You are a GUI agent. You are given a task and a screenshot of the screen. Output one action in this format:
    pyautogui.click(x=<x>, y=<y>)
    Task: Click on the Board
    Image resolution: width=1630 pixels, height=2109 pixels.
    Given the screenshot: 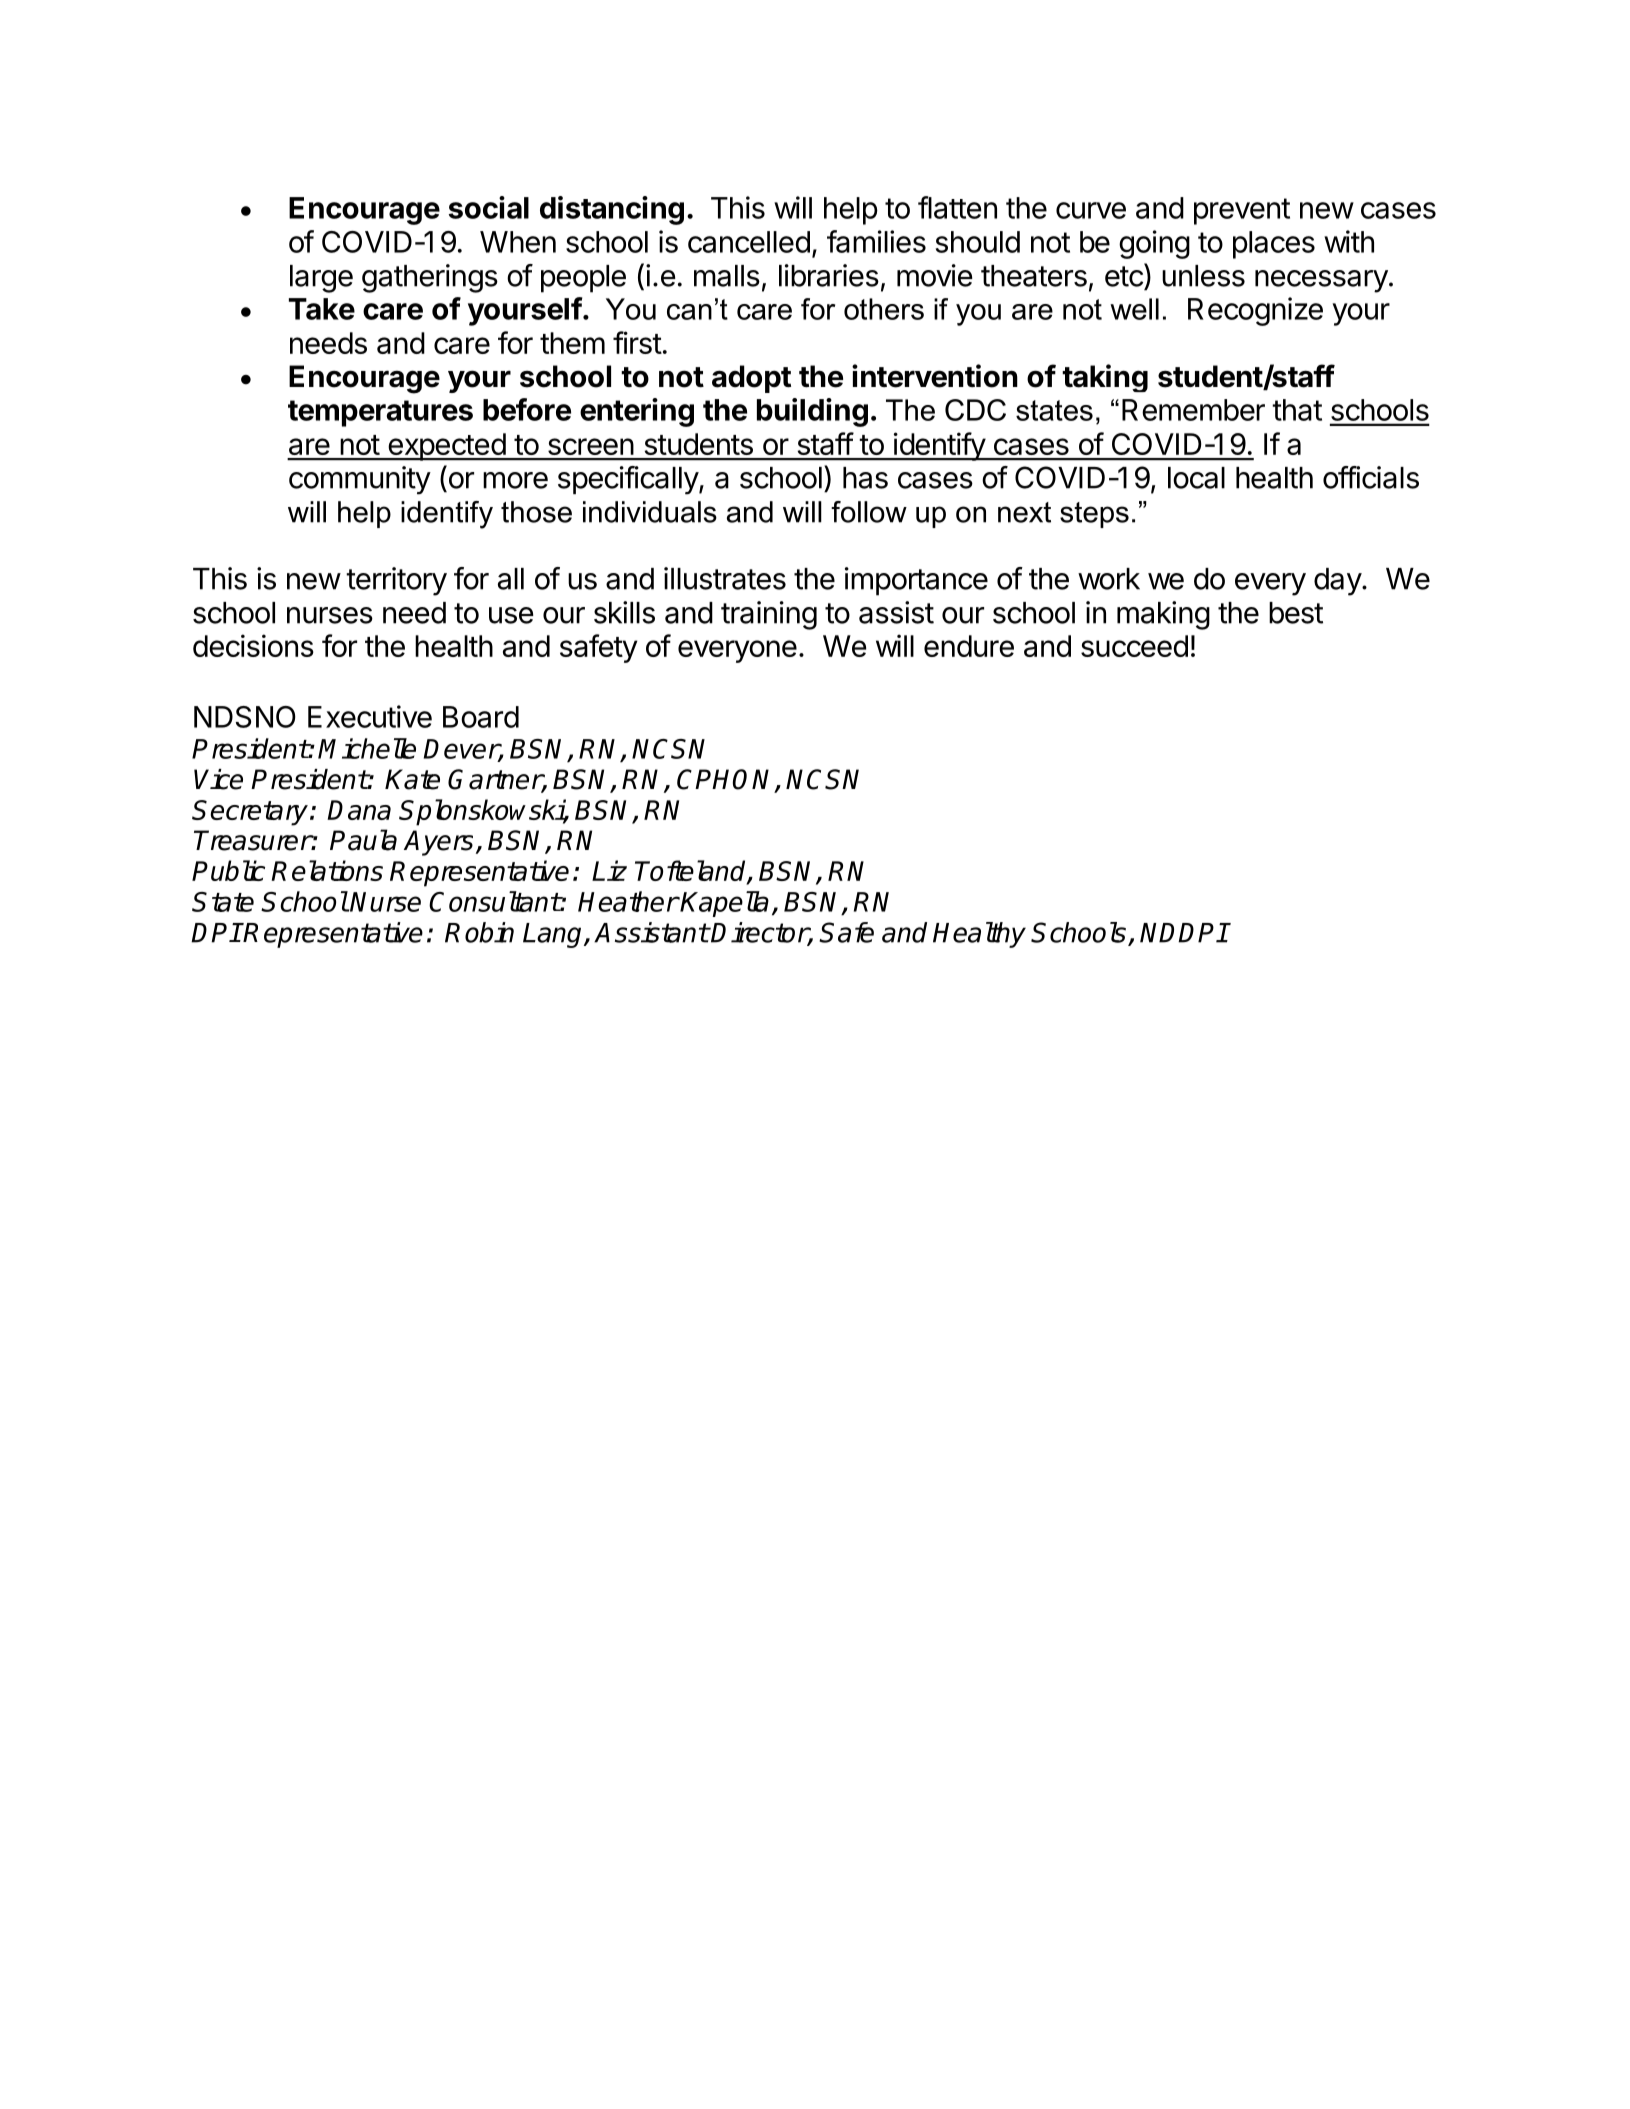 What is the action you would take?
    pyautogui.click(x=481, y=717)
